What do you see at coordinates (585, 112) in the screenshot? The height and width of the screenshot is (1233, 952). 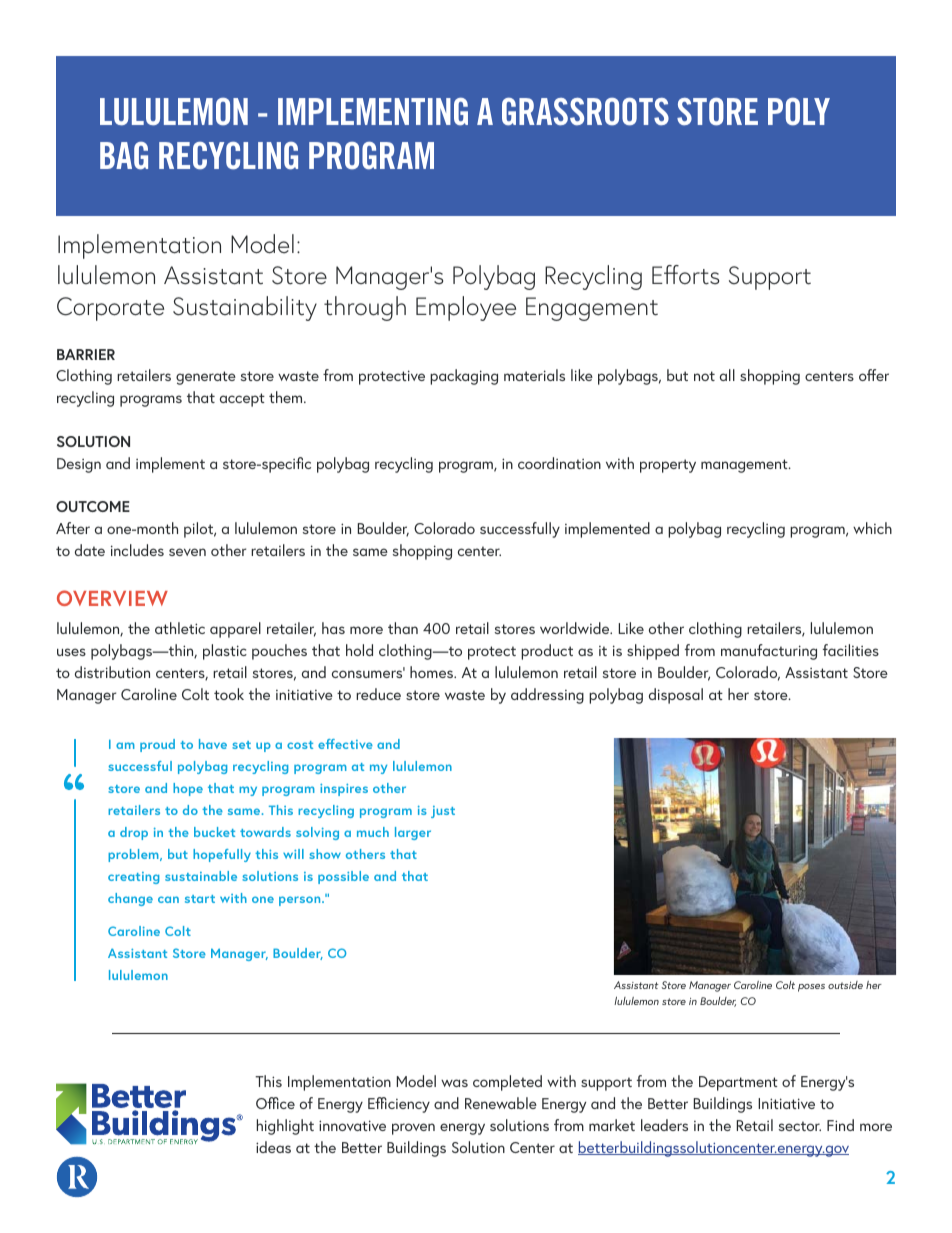 I see `GRASSROOTS` at bounding box center [585, 112].
